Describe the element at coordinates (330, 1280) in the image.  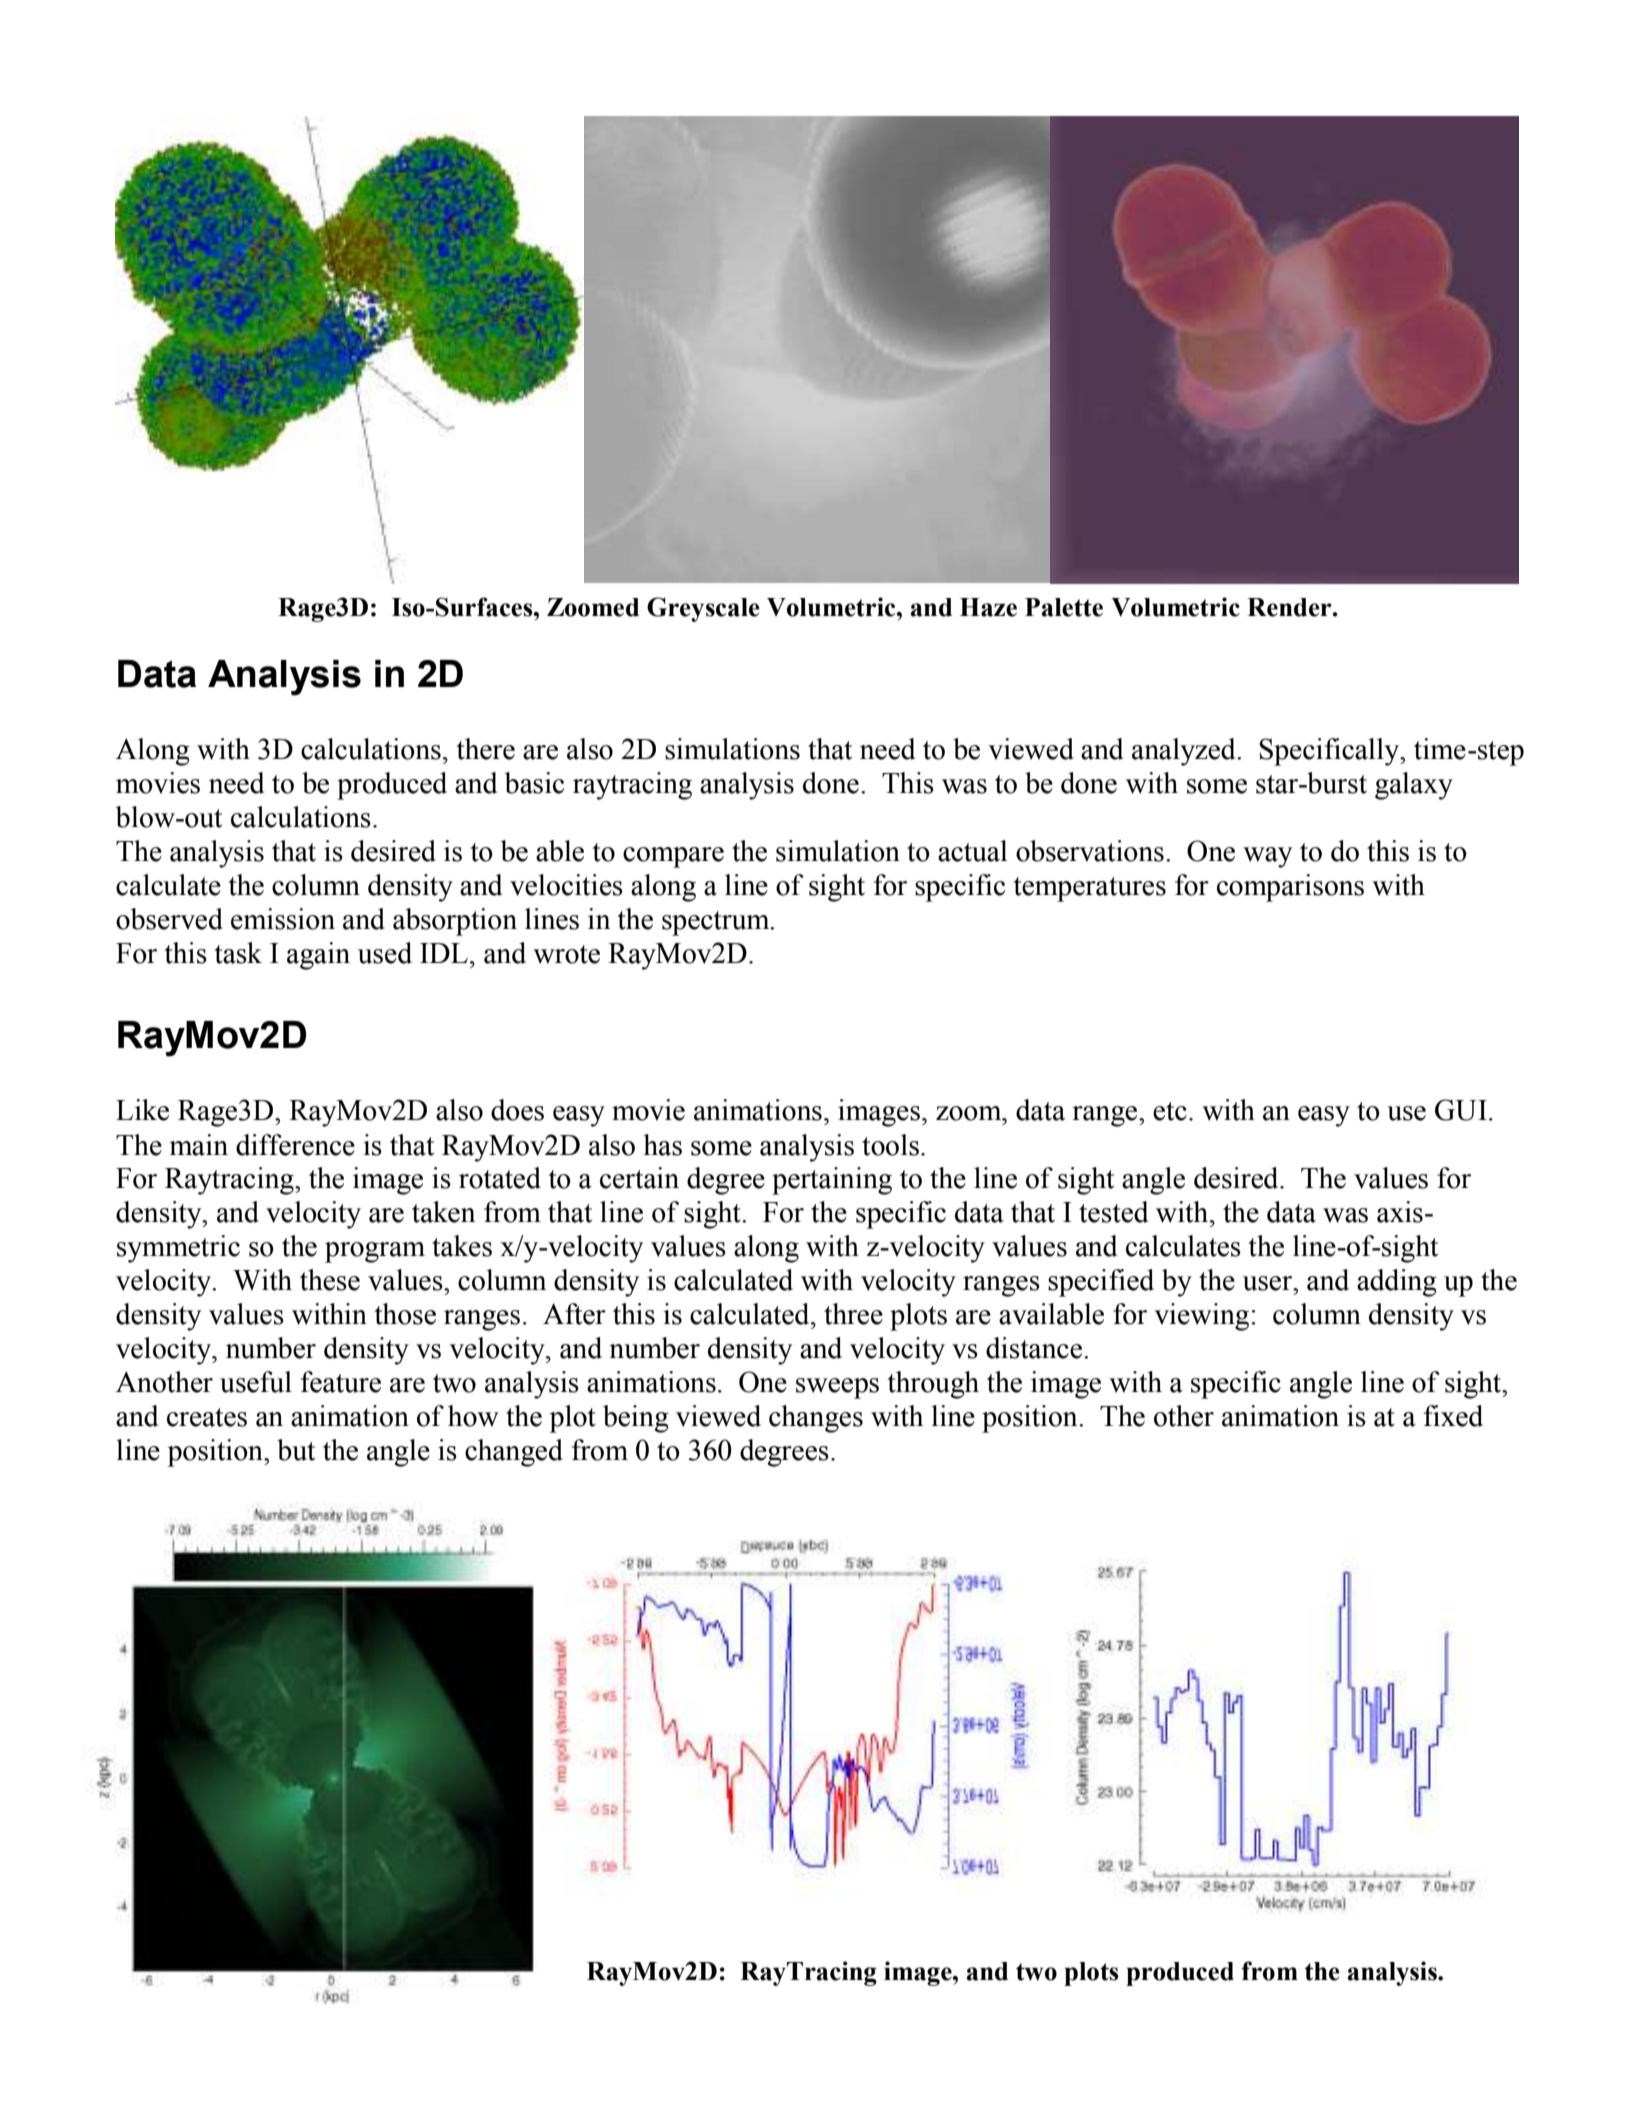
I see `these` at that location.
